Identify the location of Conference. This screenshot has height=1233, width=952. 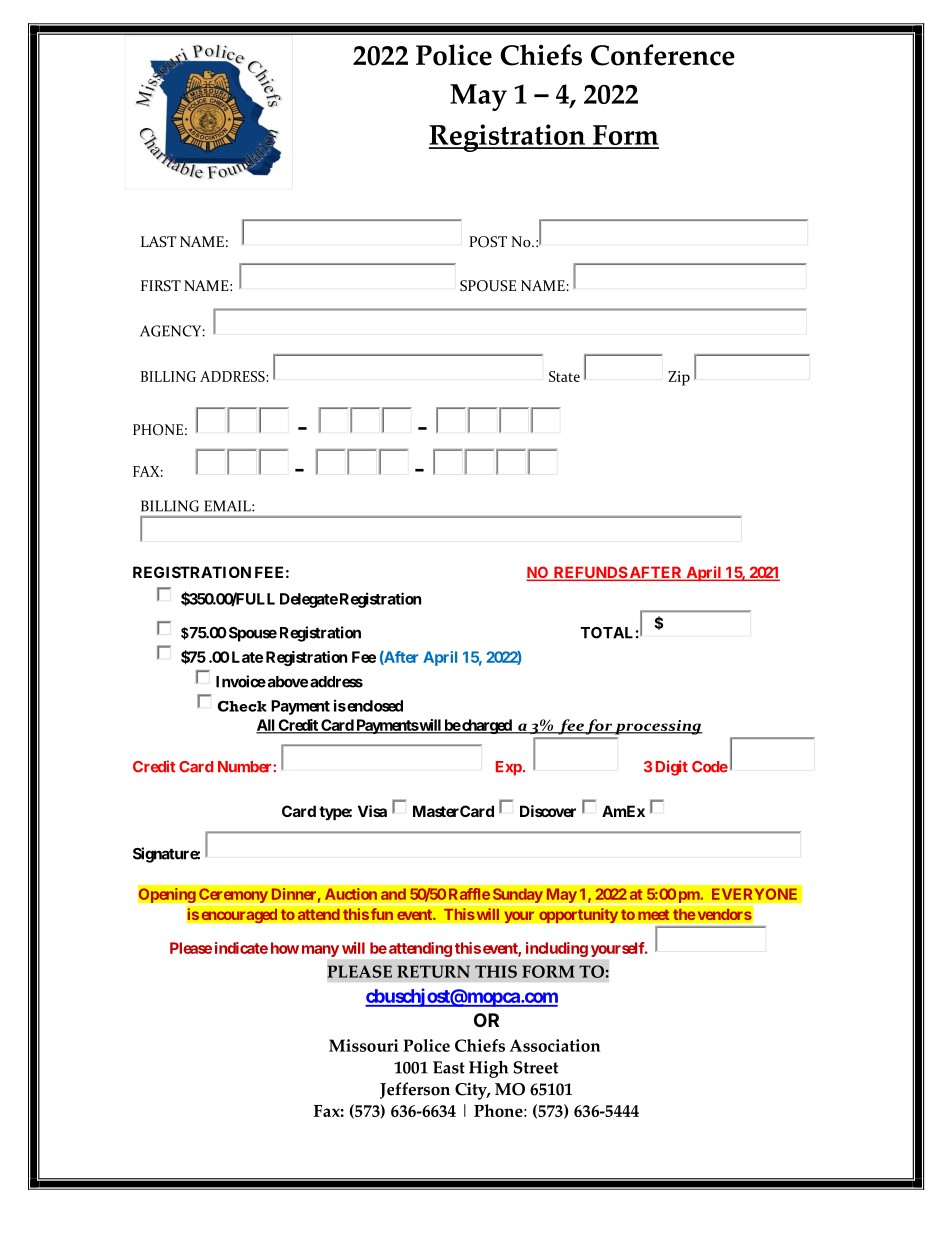
(663, 55).
